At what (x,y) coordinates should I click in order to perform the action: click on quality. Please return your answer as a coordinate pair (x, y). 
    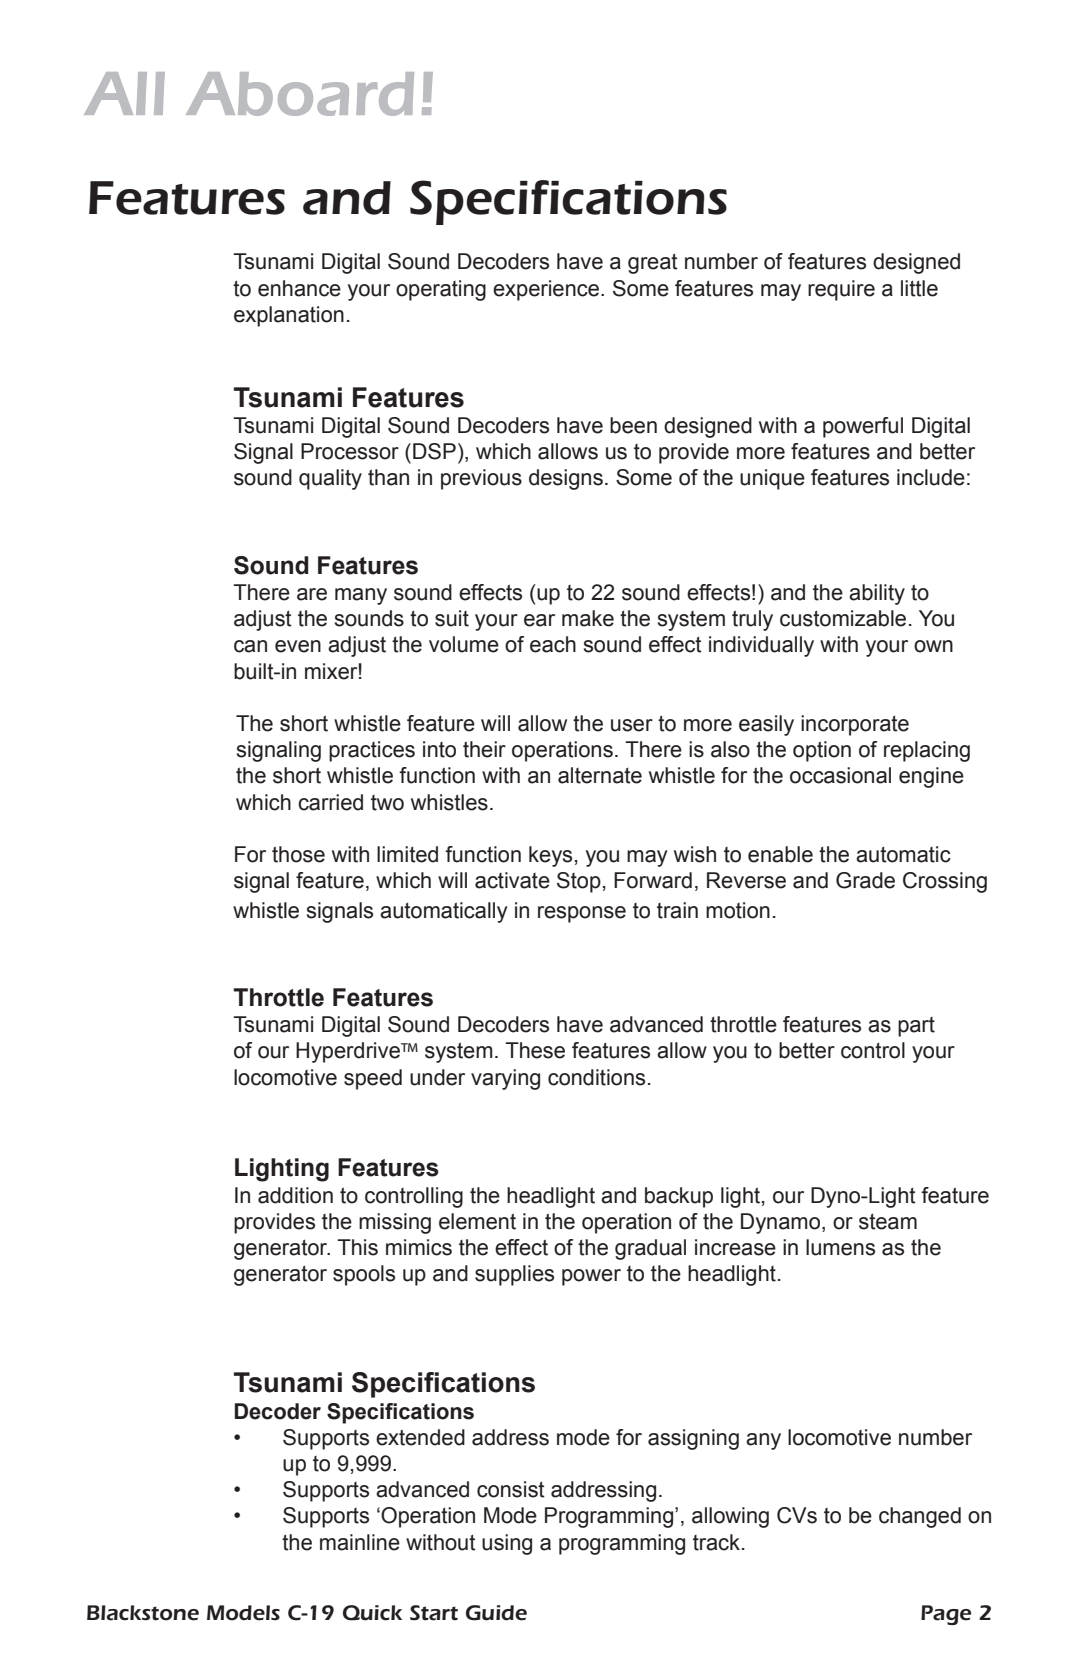
    Looking at the image, I should click on (330, 479).
